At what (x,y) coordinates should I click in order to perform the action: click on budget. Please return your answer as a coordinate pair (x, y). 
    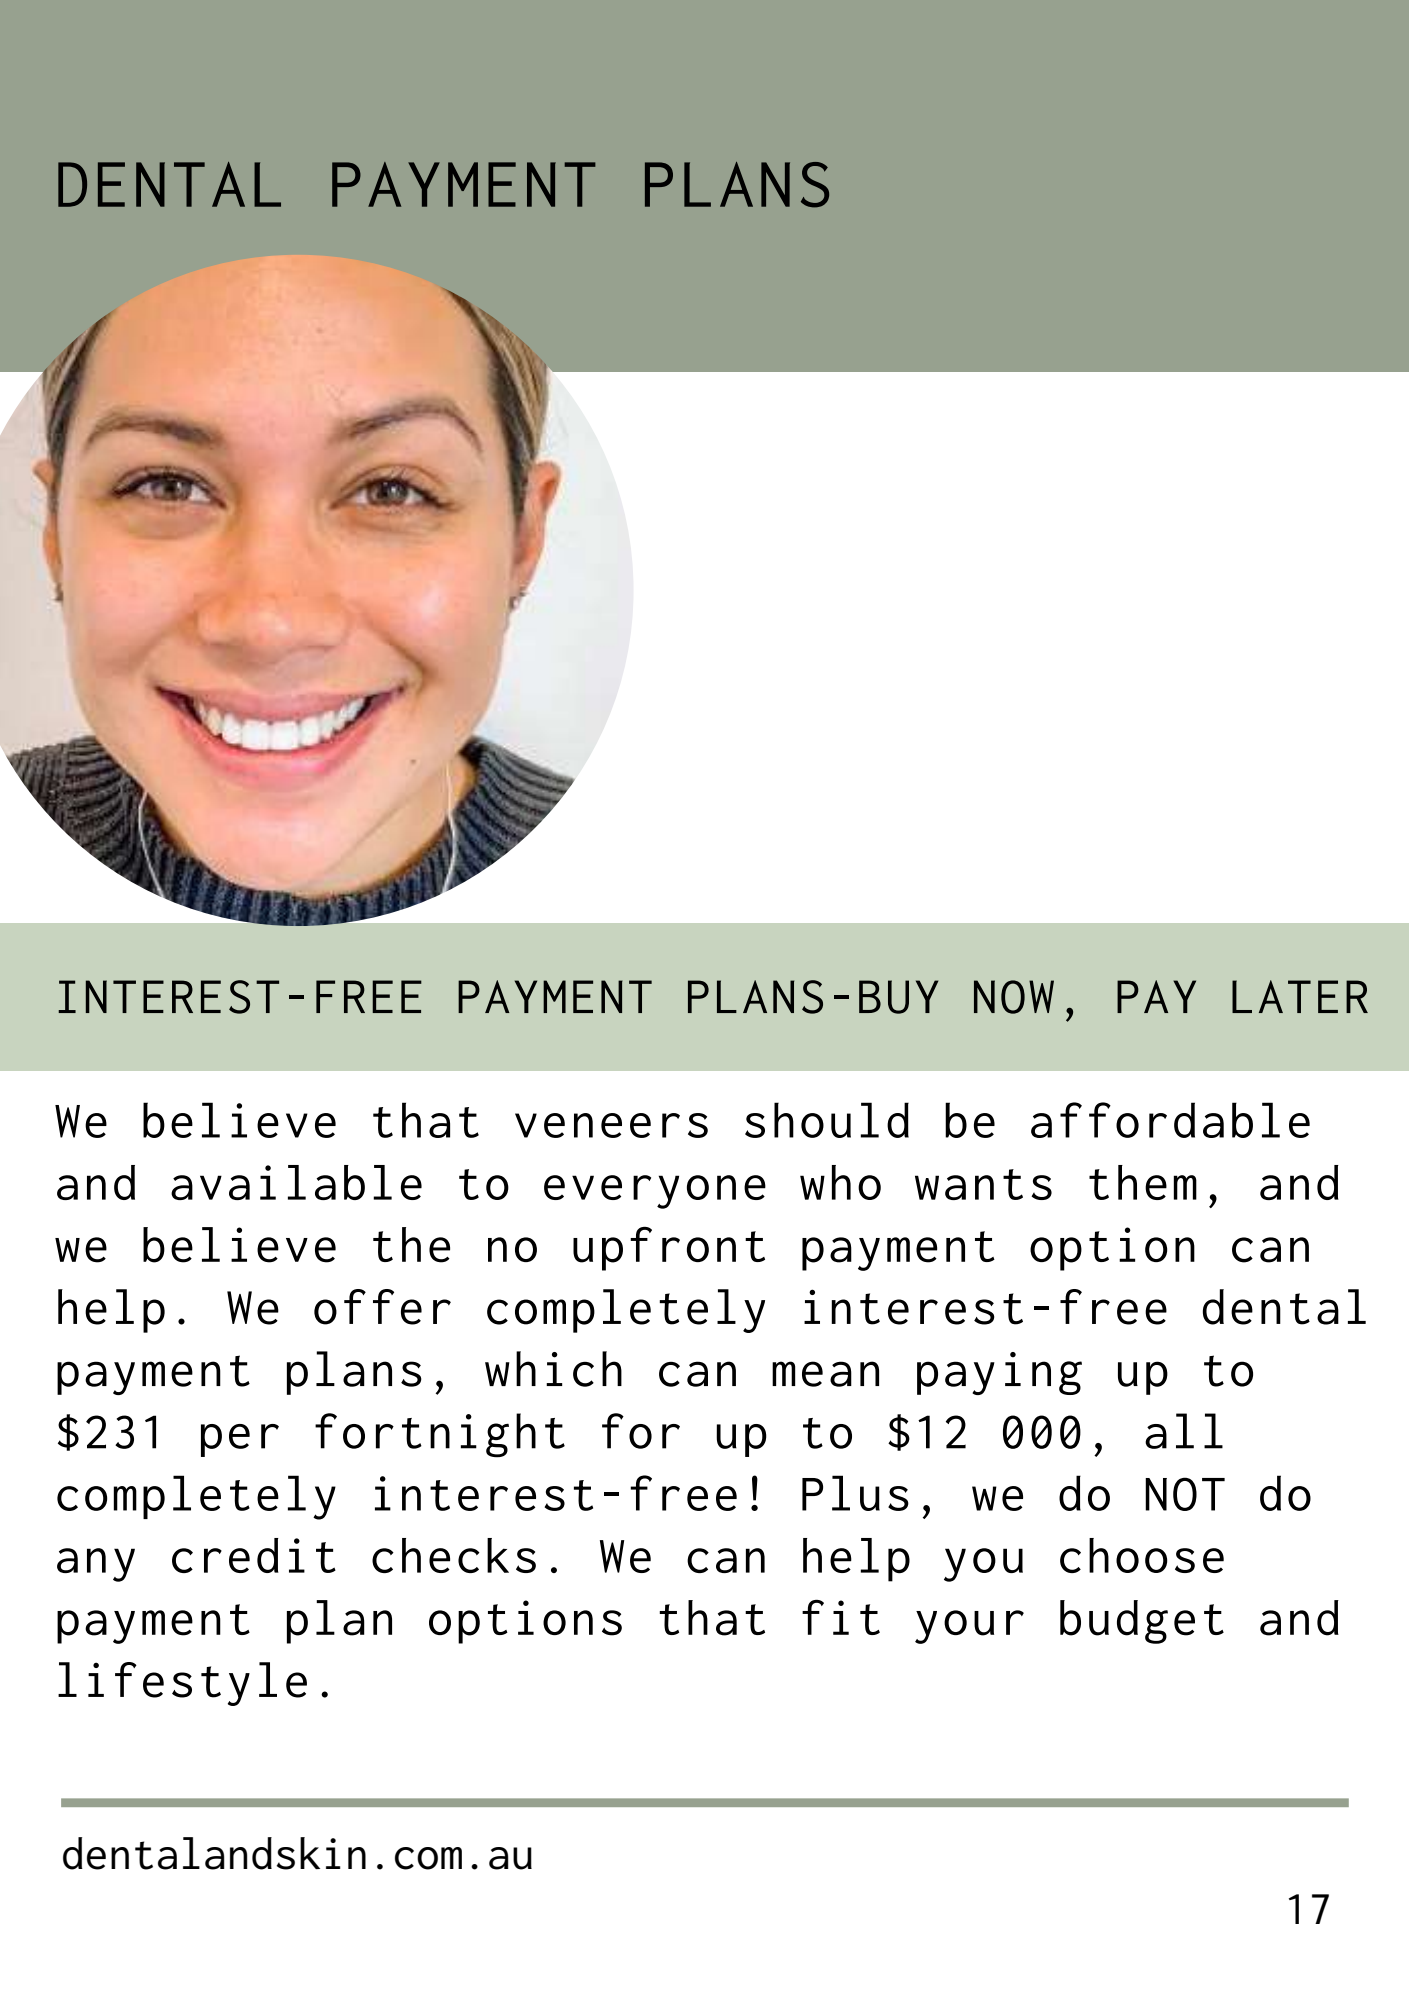
    Looking at the image, I should click on (1142, 1622).
